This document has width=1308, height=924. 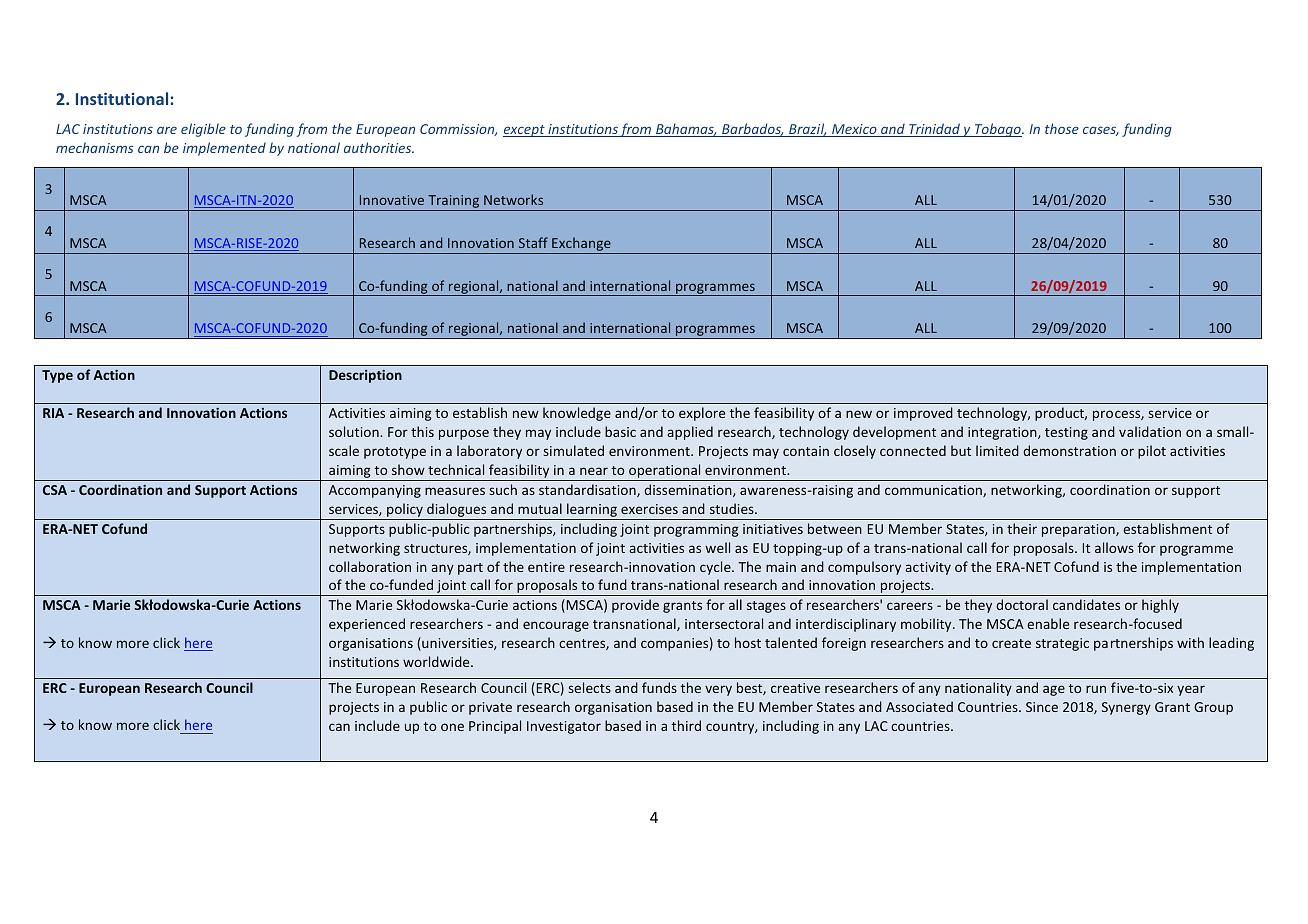 I want to click on those, so click(x=1062, y=128).
